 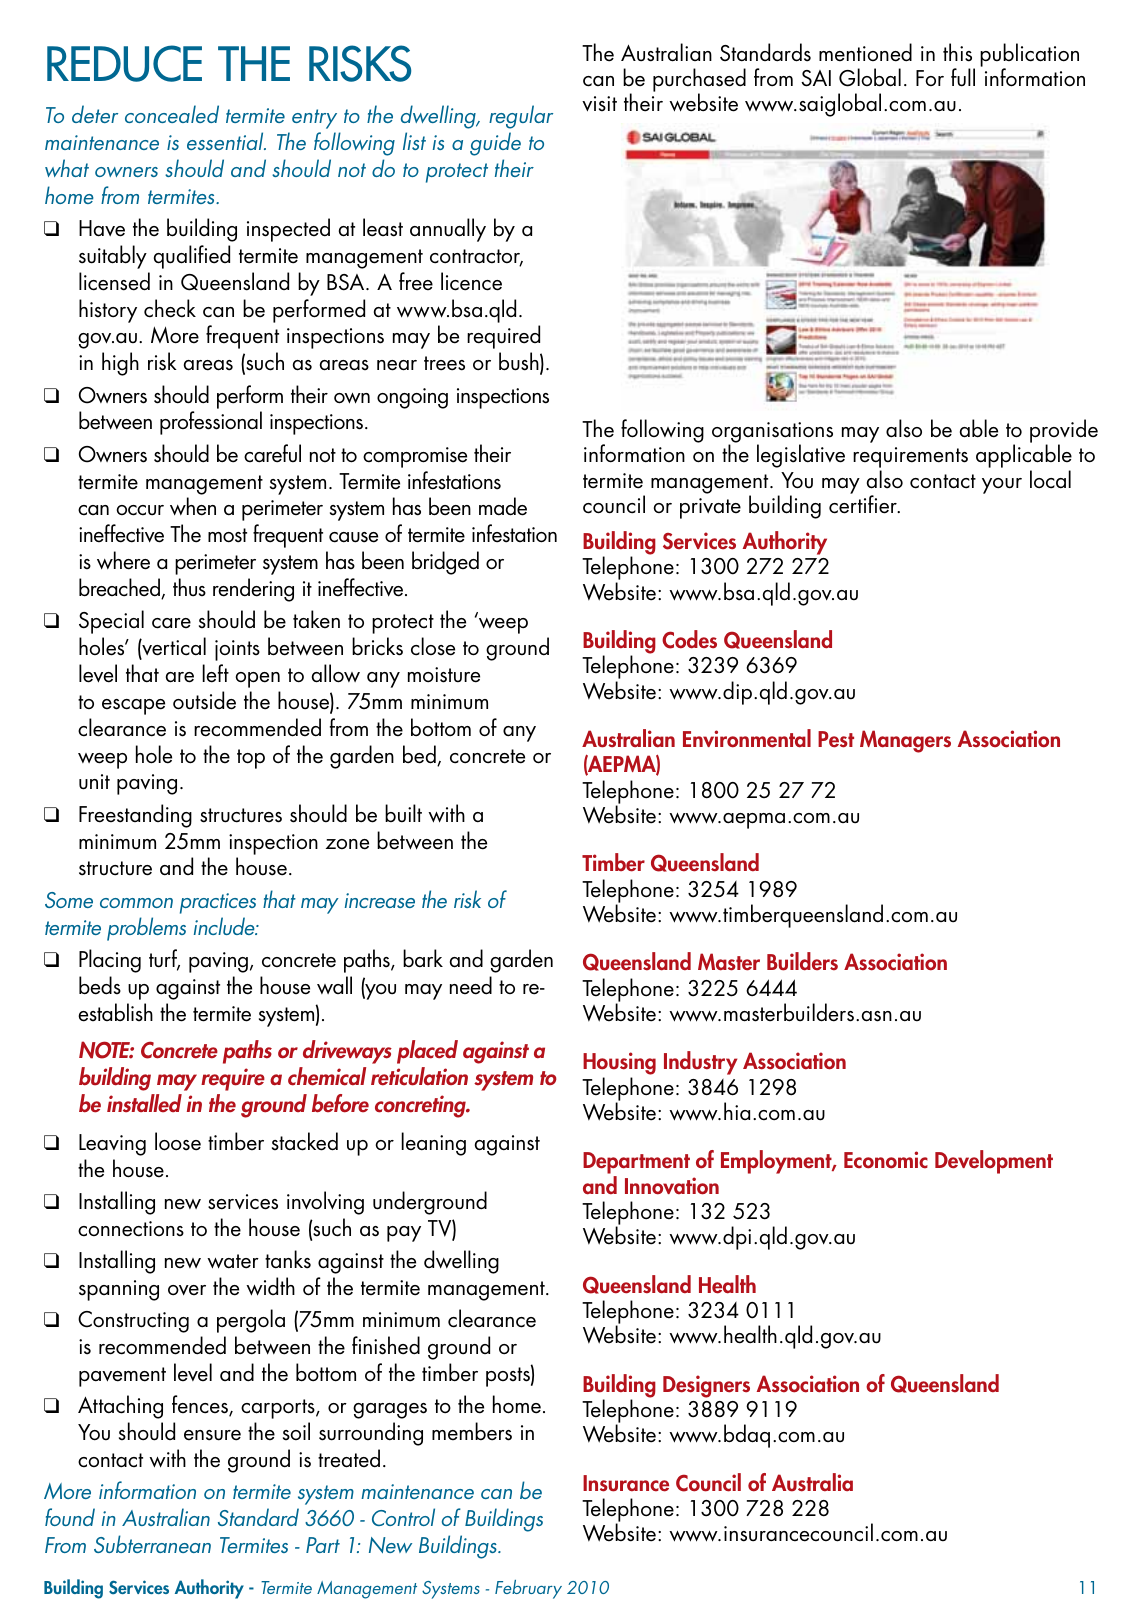 I want to click on February, so click(x=528, y=1589).
